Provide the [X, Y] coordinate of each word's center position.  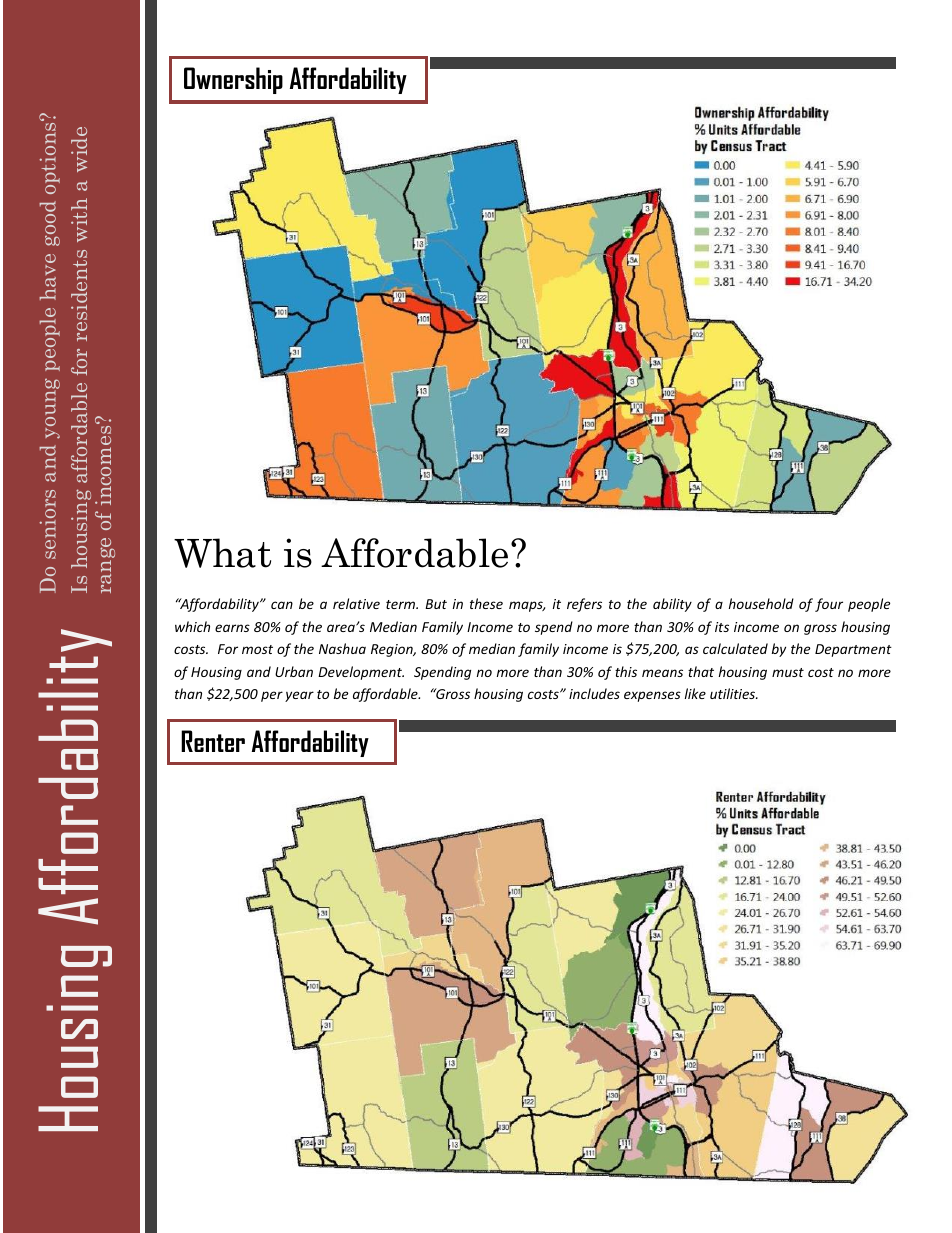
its [722, 627]
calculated [735, 648]
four [829, 605]
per [272, 696]
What [222, 553]
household [761, 603]
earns [232, 628]
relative [356, 603]
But [436, 604]
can [282, 605]
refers [584, 605]
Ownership [233, 80]
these [486, 603]
